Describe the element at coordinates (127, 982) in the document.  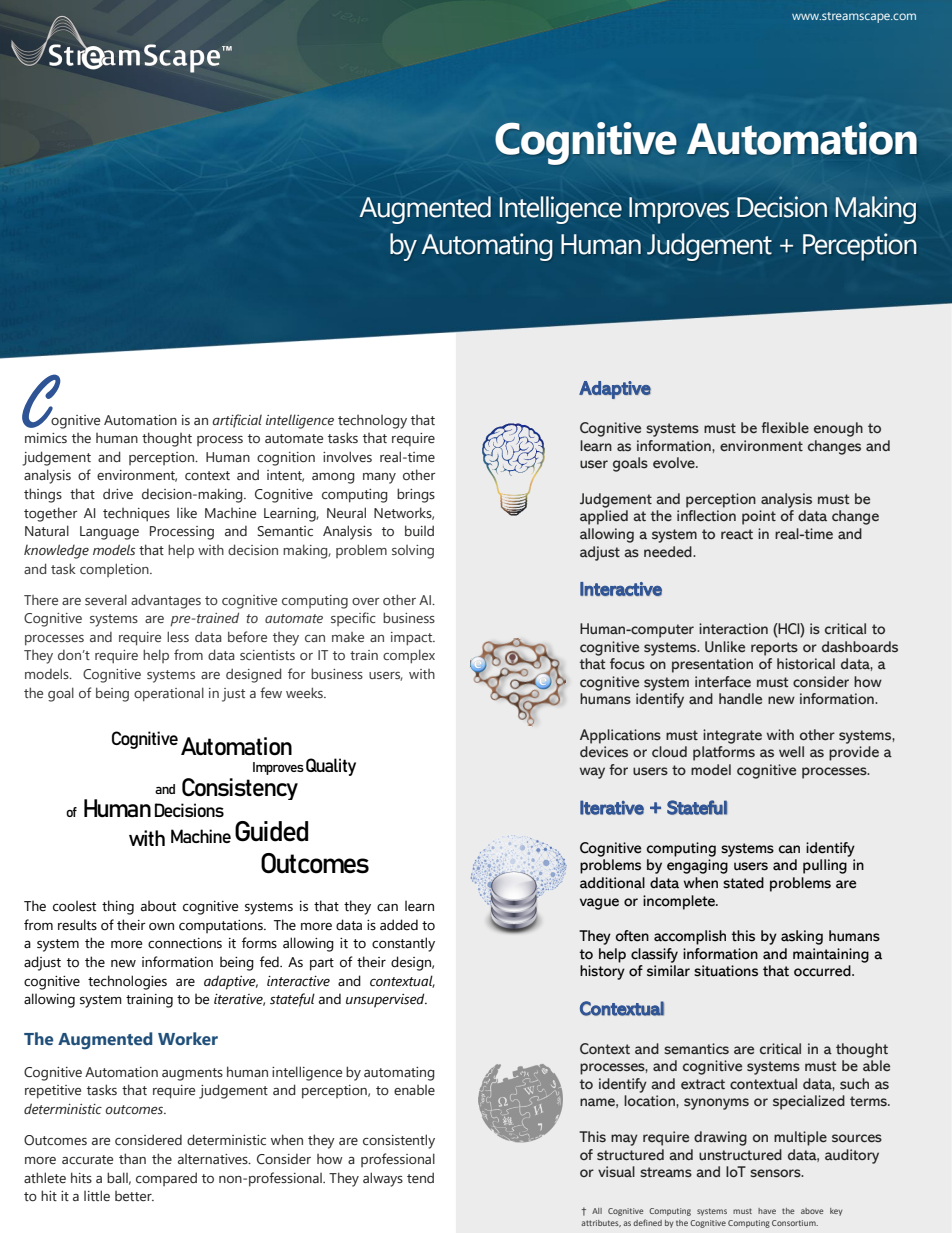
I see `technologies` at that location.
